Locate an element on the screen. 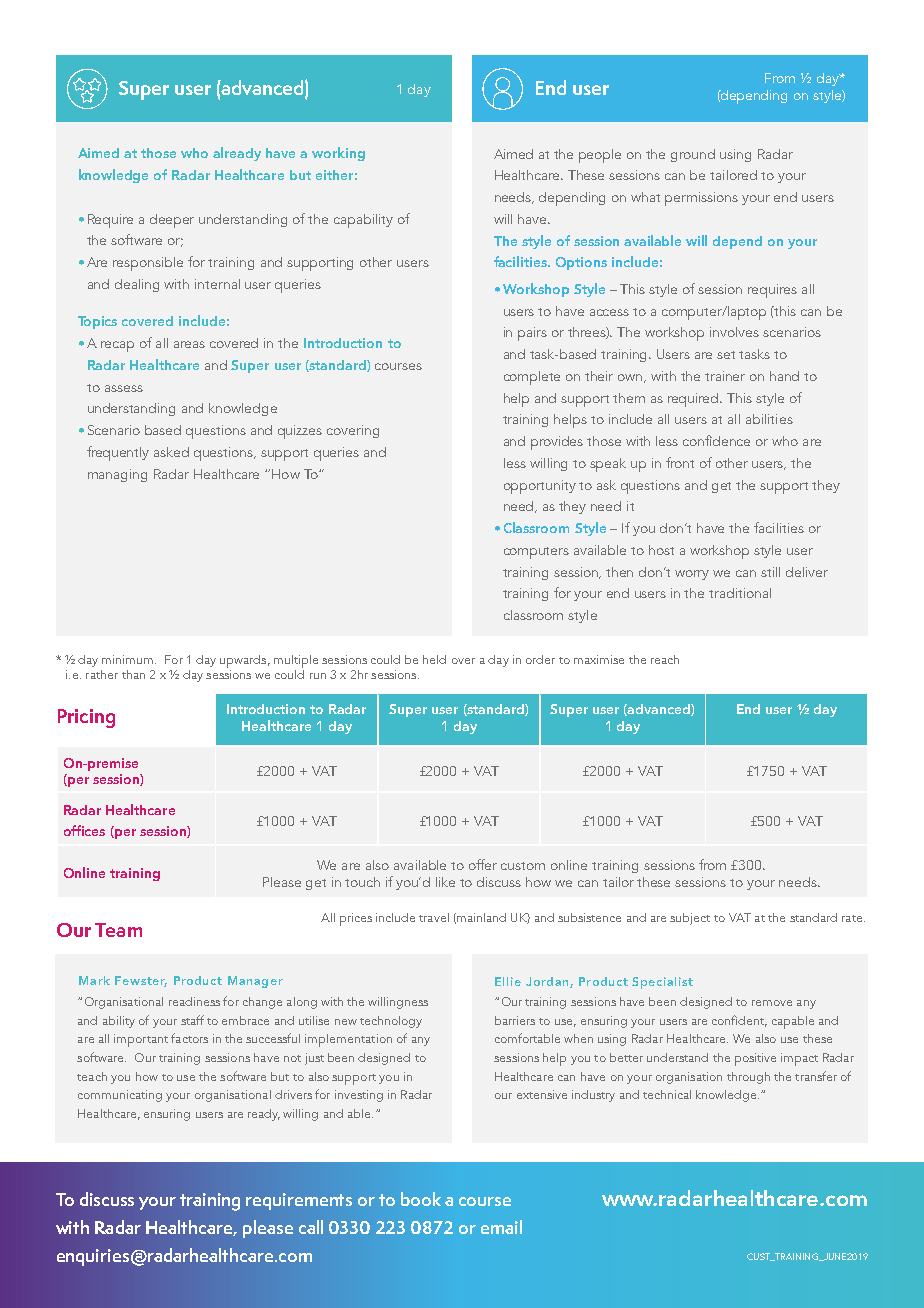 This screenshot has width=924, height=1308. subject is located at coordinates (690, 919).
